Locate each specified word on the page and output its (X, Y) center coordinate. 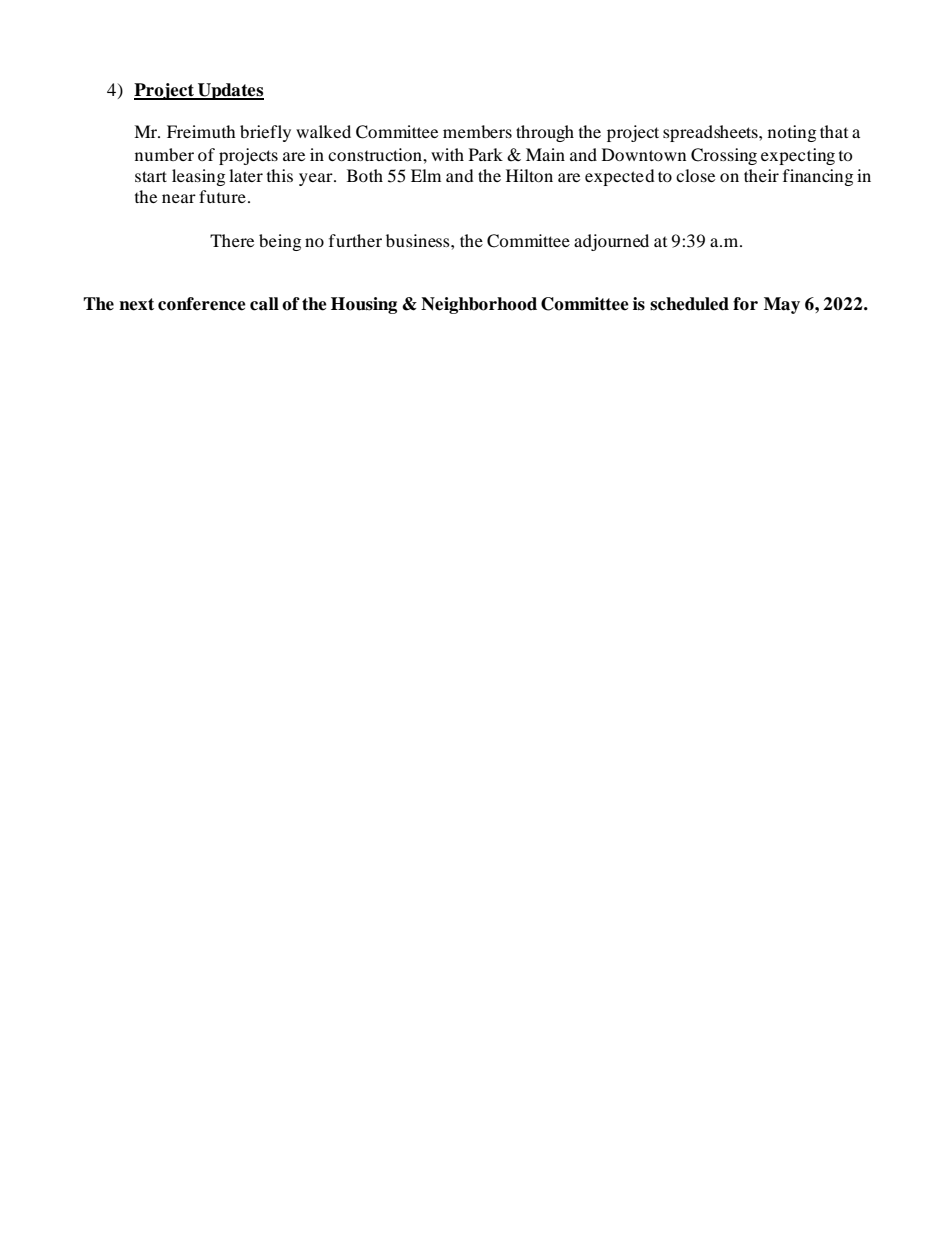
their (761, 175)
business (419, 240)
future (222, 196)
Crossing (724, 156)
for (745, 304)
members (477, 131)
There (232, 240)
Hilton (529, 175)
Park (486, 154)
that (834, 131)
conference (202, 304)
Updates (230, 91)
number (164, 154)
